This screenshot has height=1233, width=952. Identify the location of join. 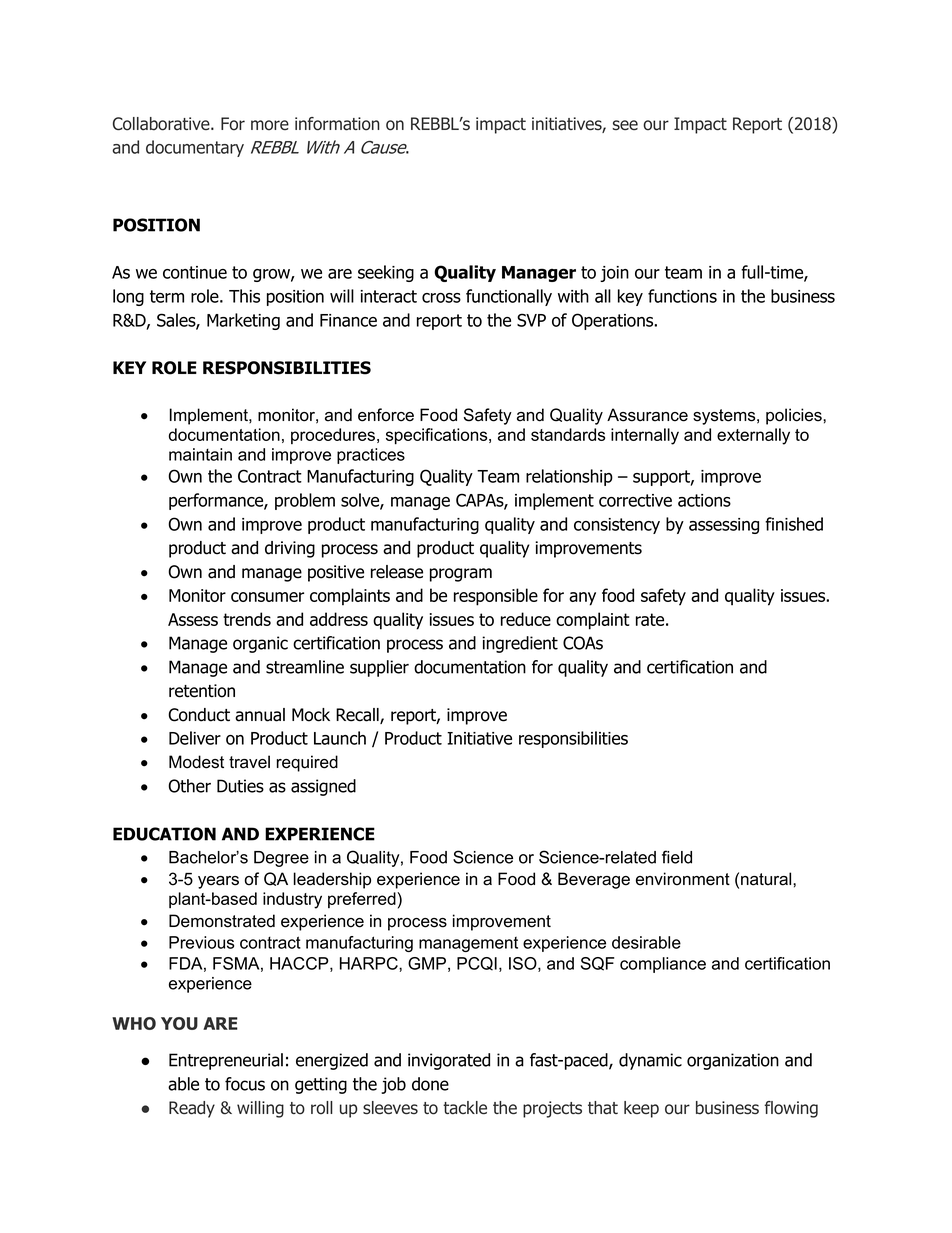
(614, 274).
